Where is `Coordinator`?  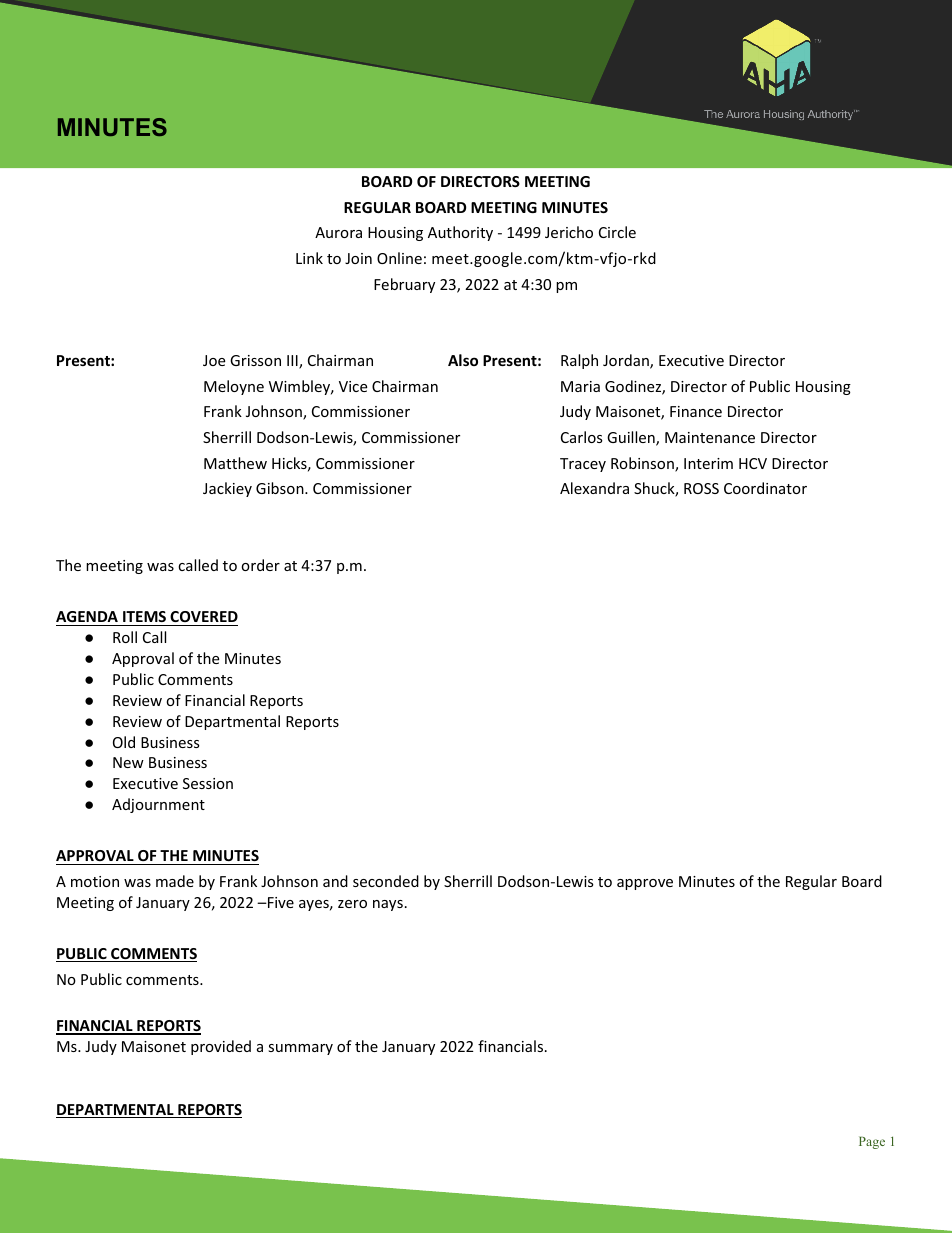 Coordinator is located at coordinates (765, 488).
